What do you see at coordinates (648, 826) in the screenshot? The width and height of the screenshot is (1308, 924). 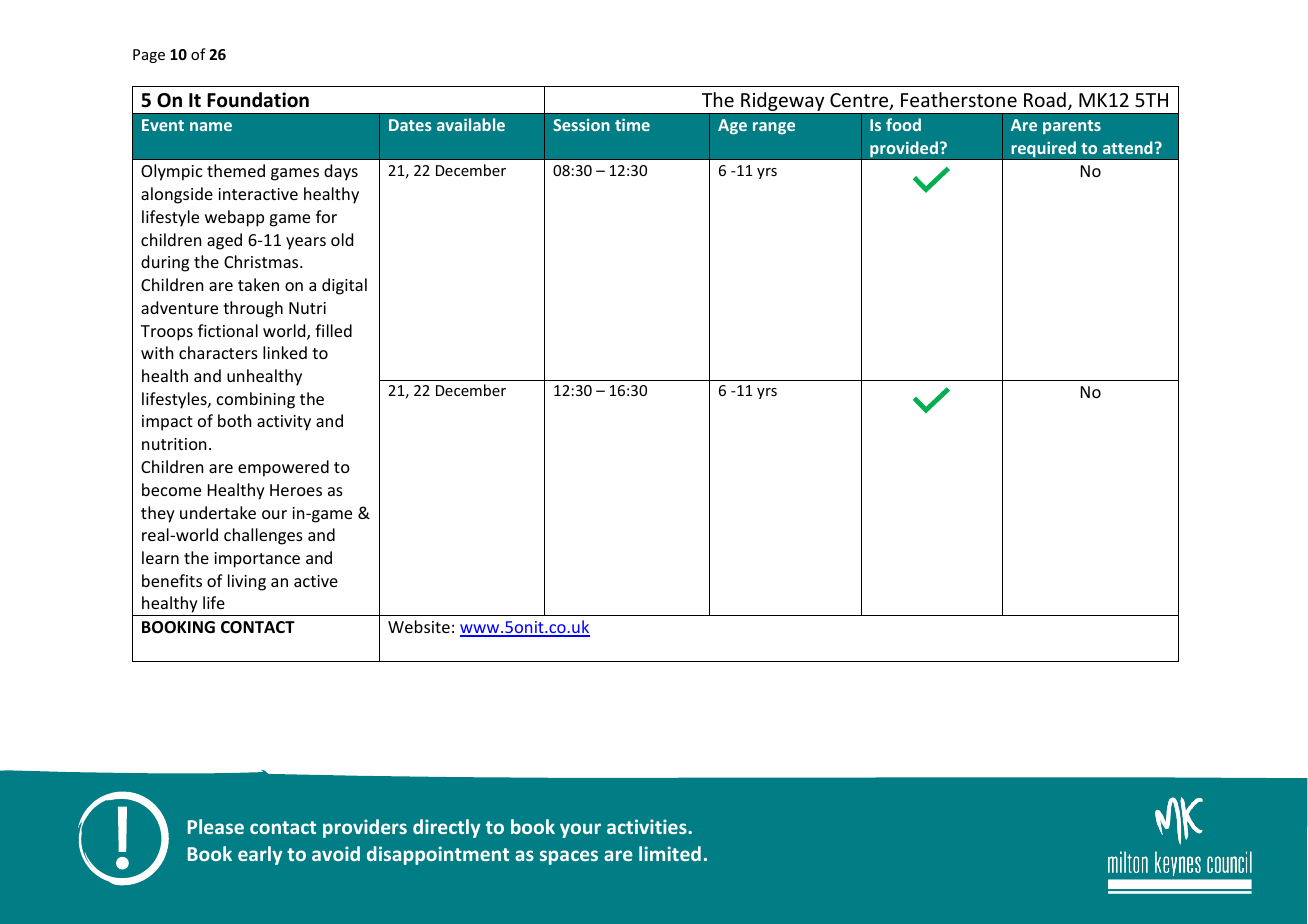 I see `activities` at bounding box center [648, 826].
